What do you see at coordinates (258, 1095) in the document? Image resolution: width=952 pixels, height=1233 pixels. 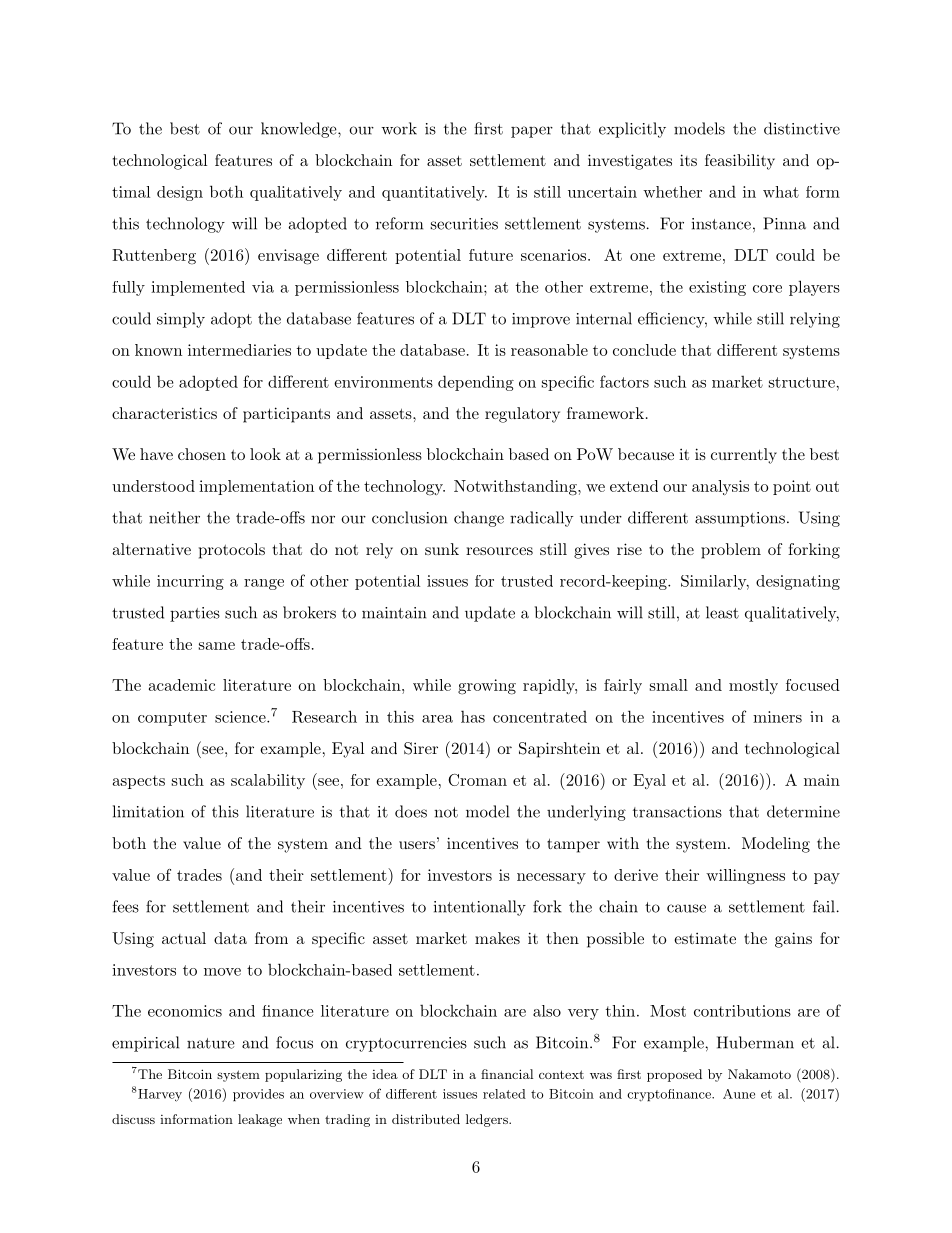 I see `provides` at bounding box center [258, 1095].
